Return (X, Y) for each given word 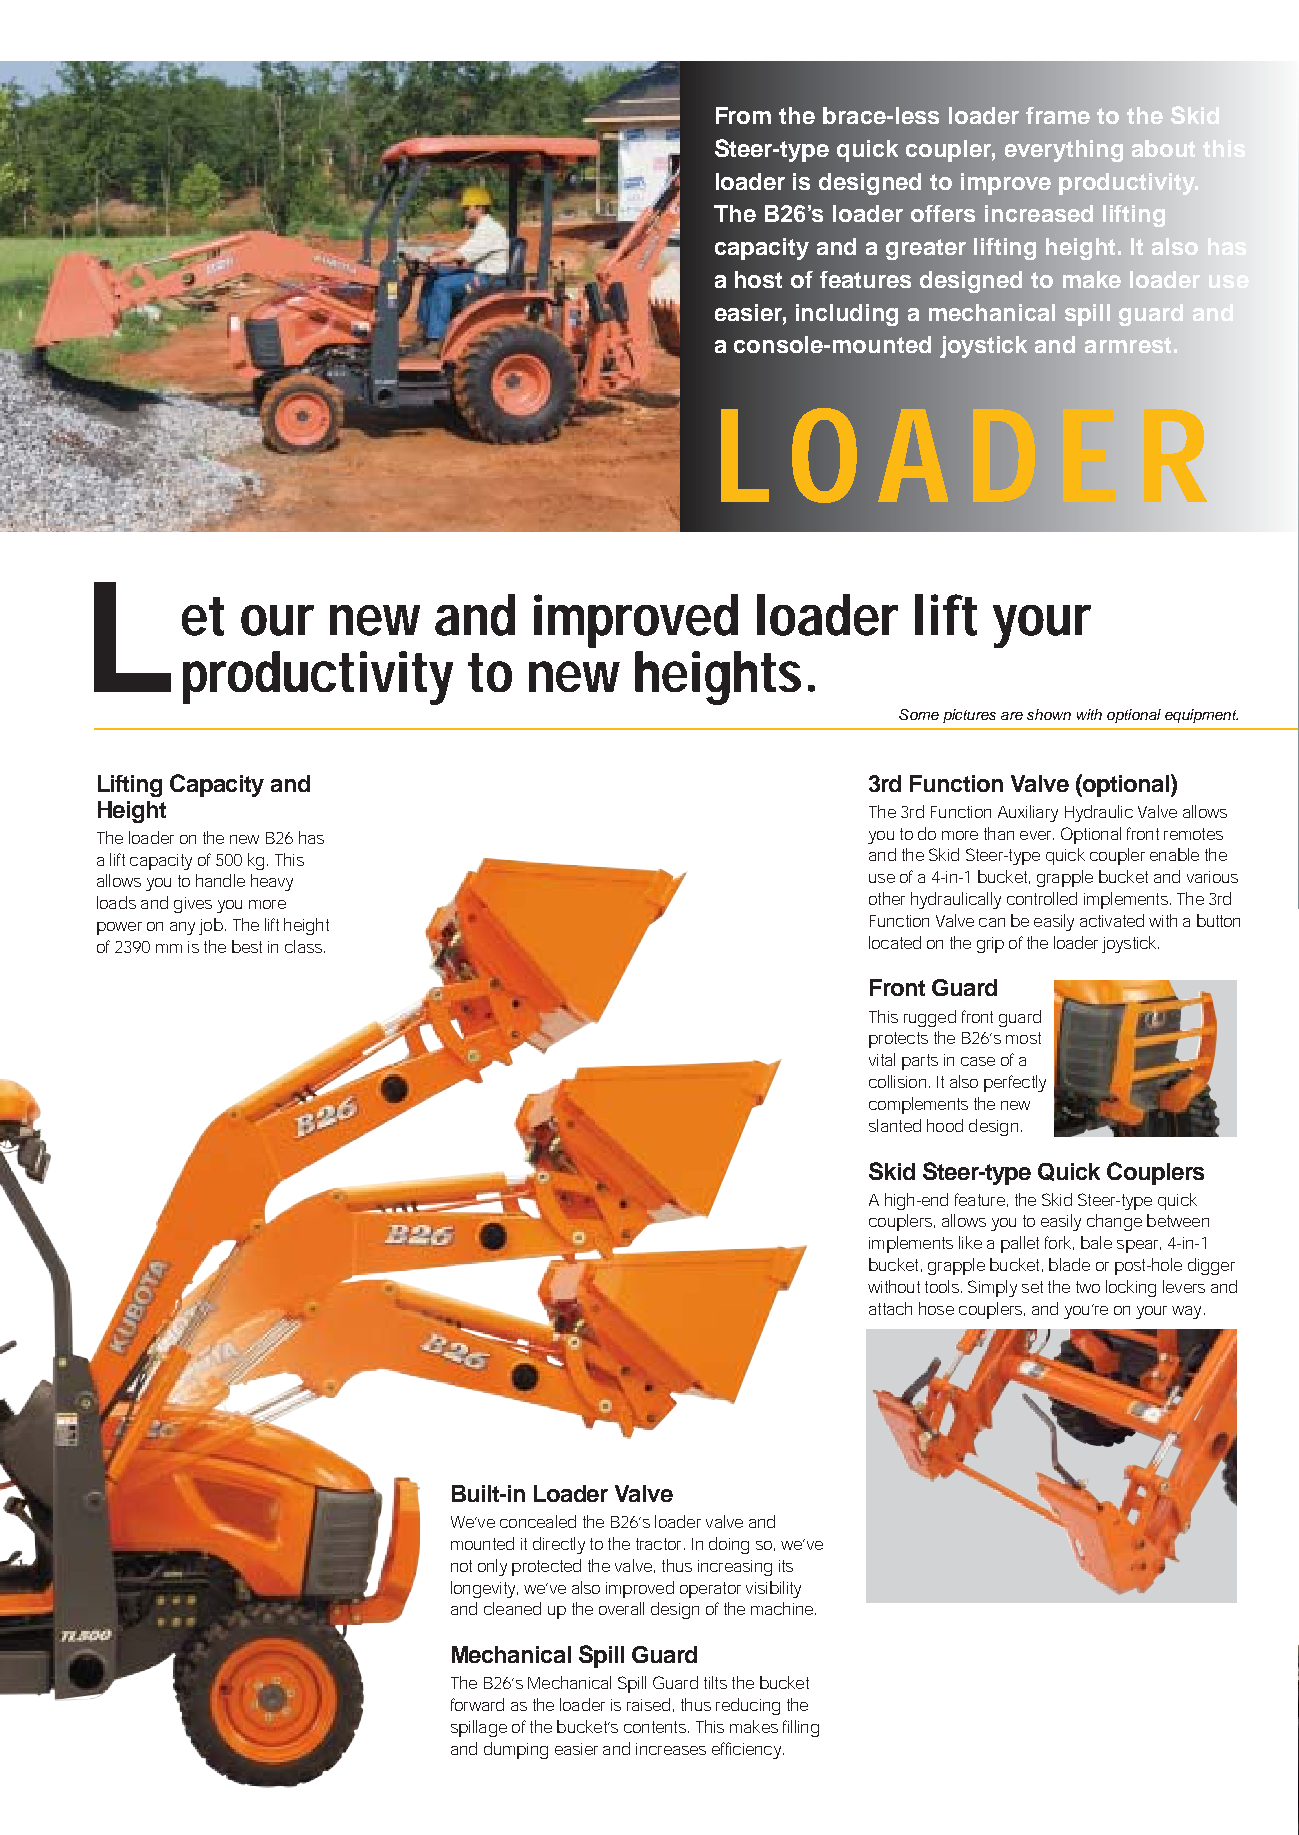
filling (801, 1728)
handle (220, 880)
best (247, 946)
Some (919, 714)
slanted (895, 1125)
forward (477, 1704)
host (758, 279)
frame (1058, 115)
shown (1049, 714)
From (743, 115)
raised (648, 1704)
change (1114, 1222)
